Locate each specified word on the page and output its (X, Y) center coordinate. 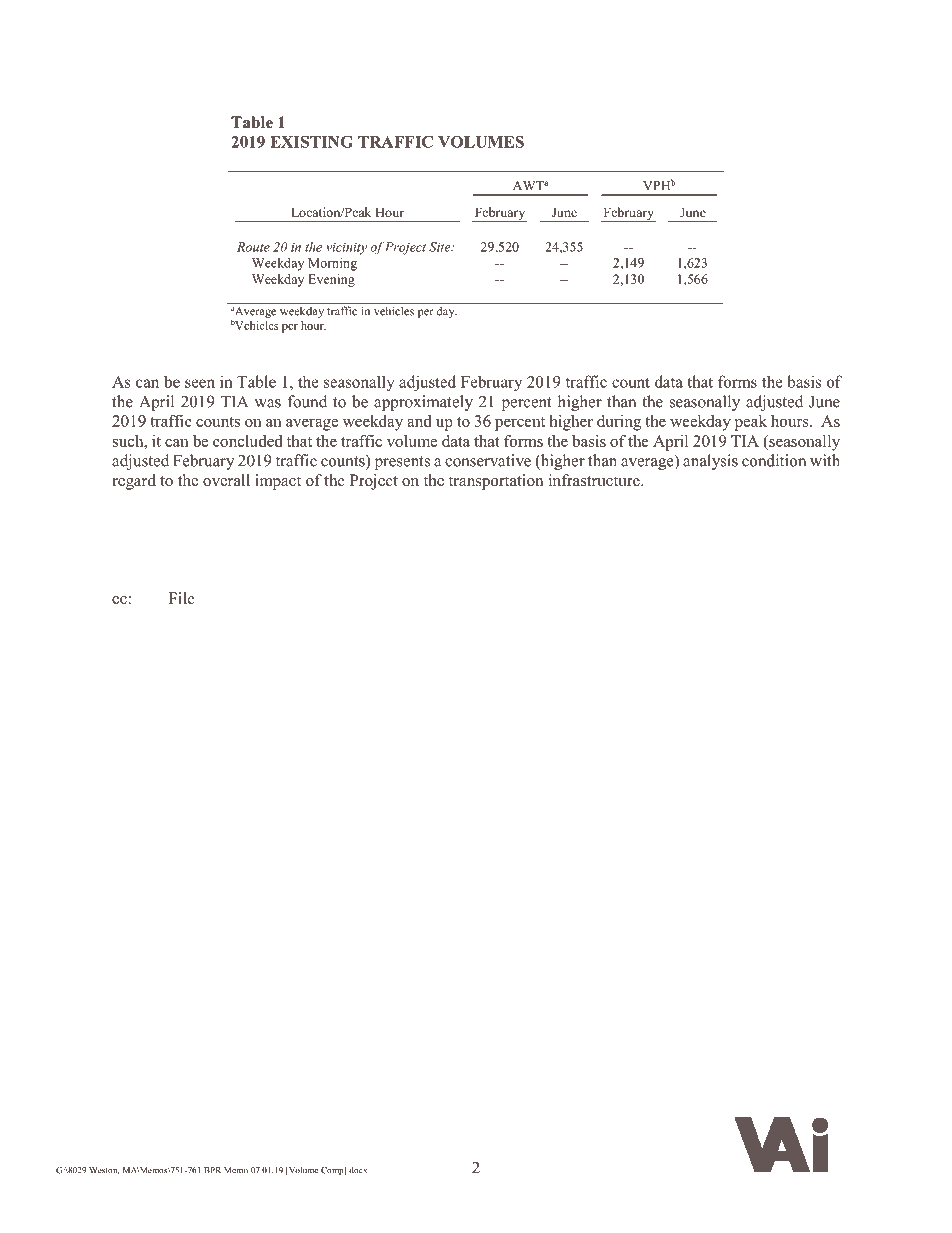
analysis (710, 462)
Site (441, 247)
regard (134, 482)
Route (253, 247)
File (181, 598)
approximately (423, 403)
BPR (212, 1170)
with (825, 460)
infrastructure (595, 480)
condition (774, 460)
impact (278, 482)
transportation (496, 482)
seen (200, 383)
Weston (104, 1171)
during (619, 423)
